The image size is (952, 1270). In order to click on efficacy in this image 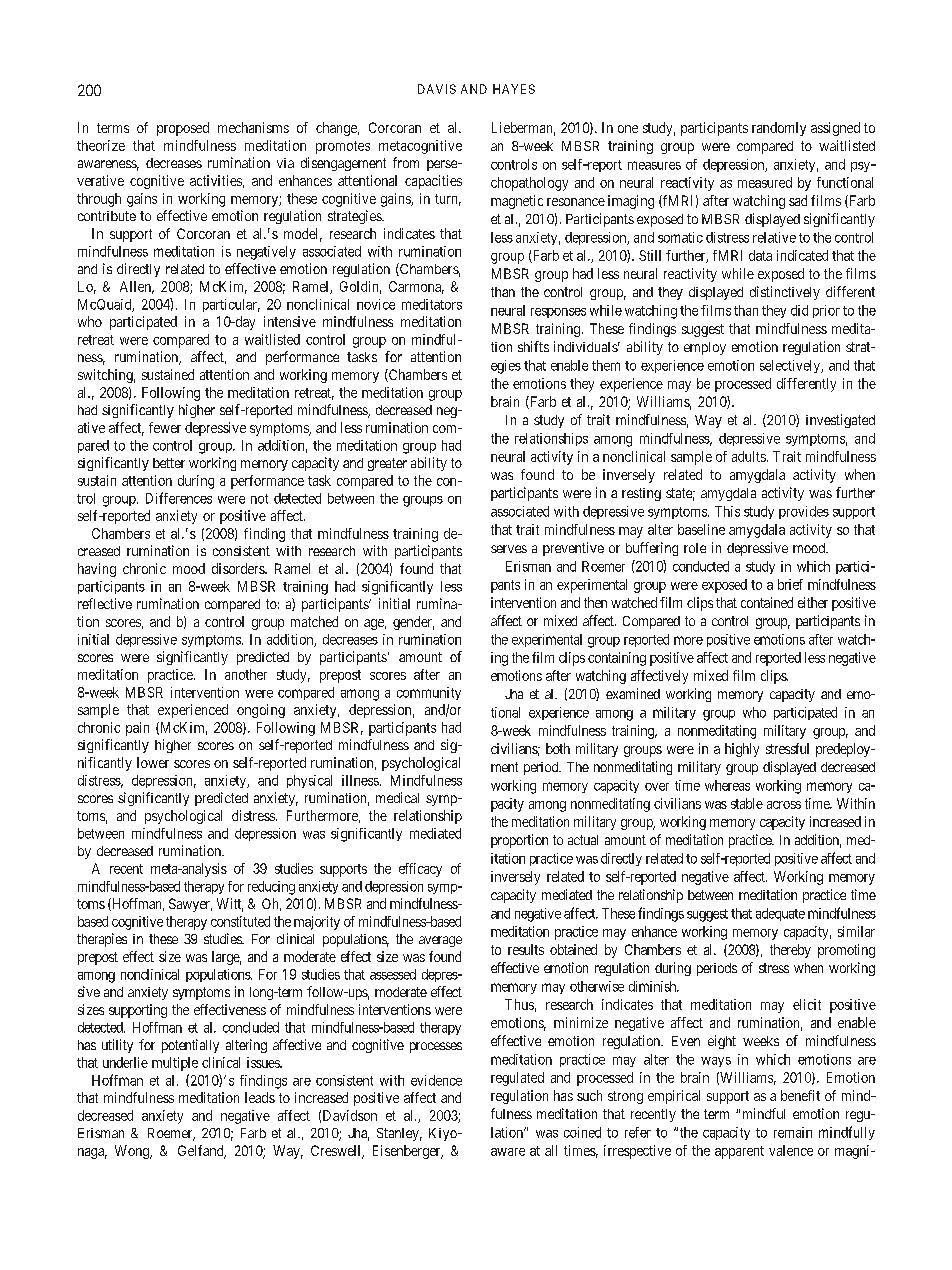, I will do `click(420, 870)`.
